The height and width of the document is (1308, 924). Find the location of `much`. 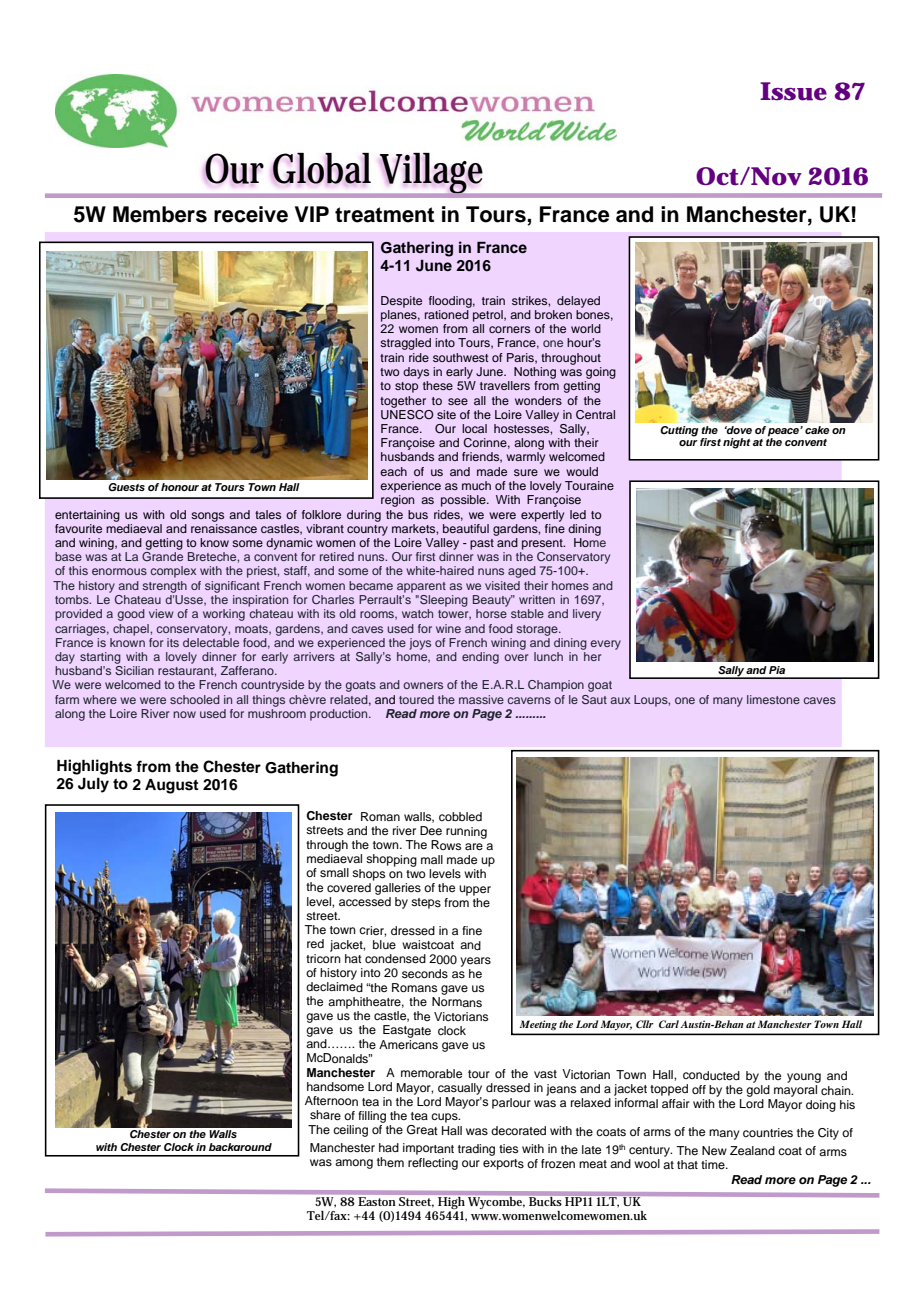

much is located at coordinates (476, 485).
